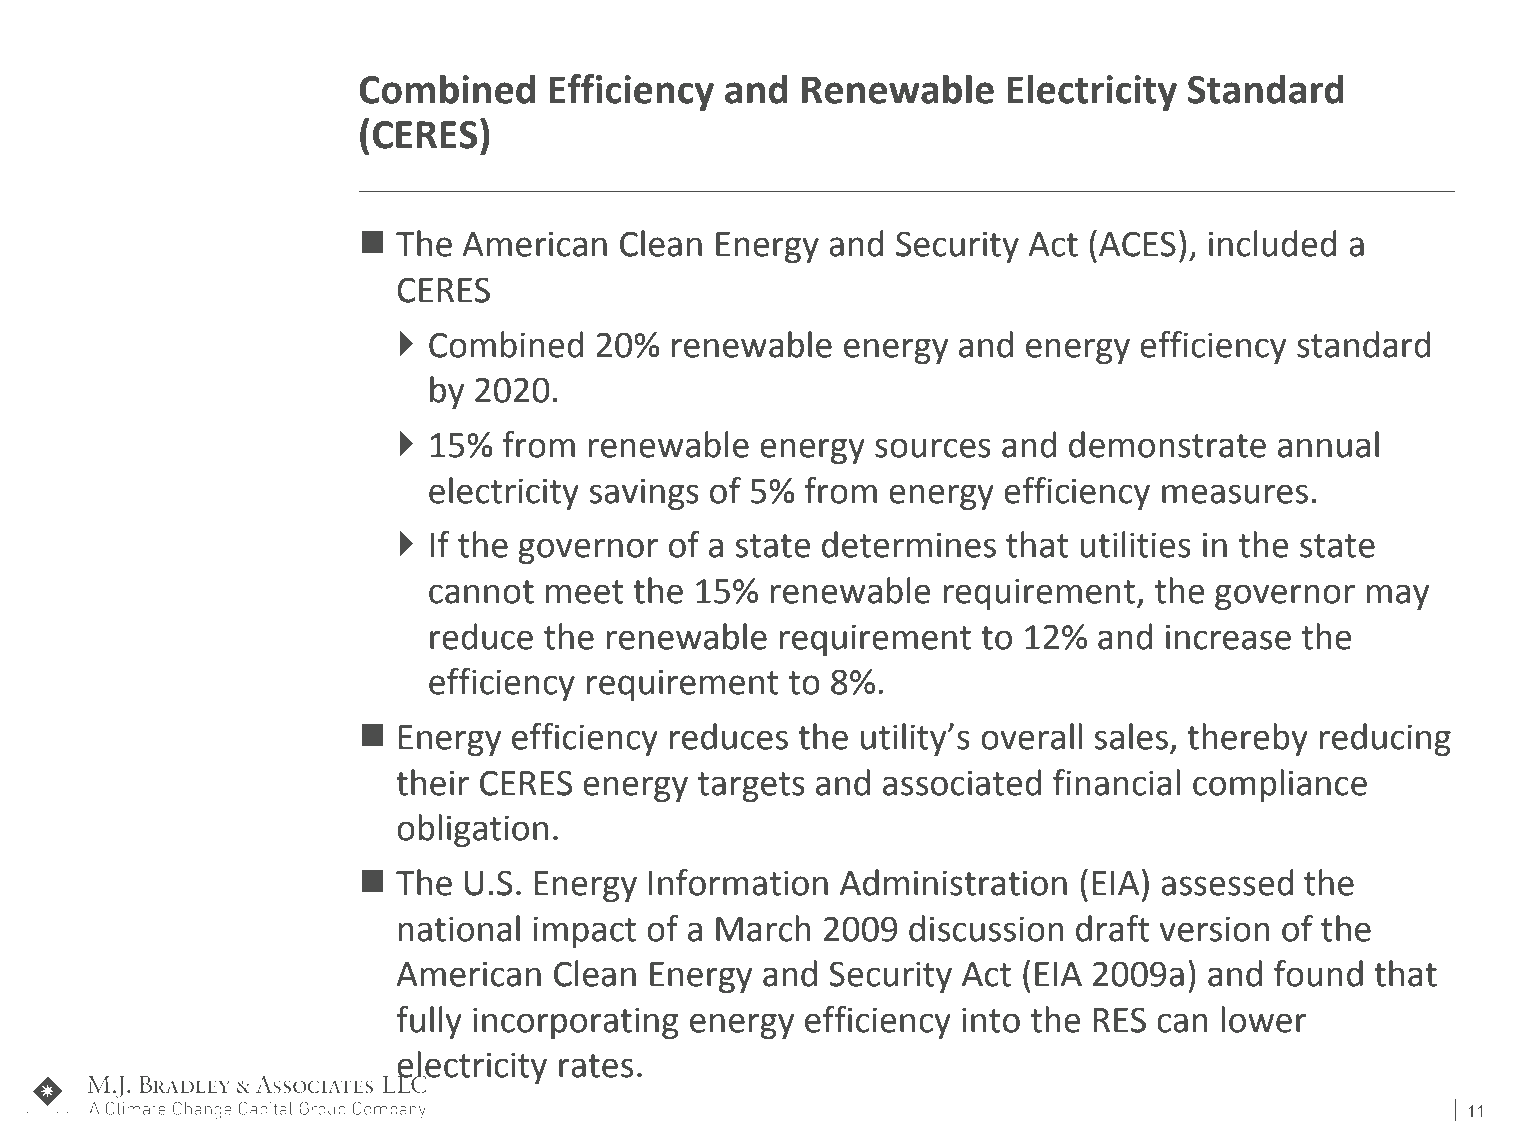 The height and width of the screenshot is (1140, 1520). I want to click on included, so click(1273, 243).
